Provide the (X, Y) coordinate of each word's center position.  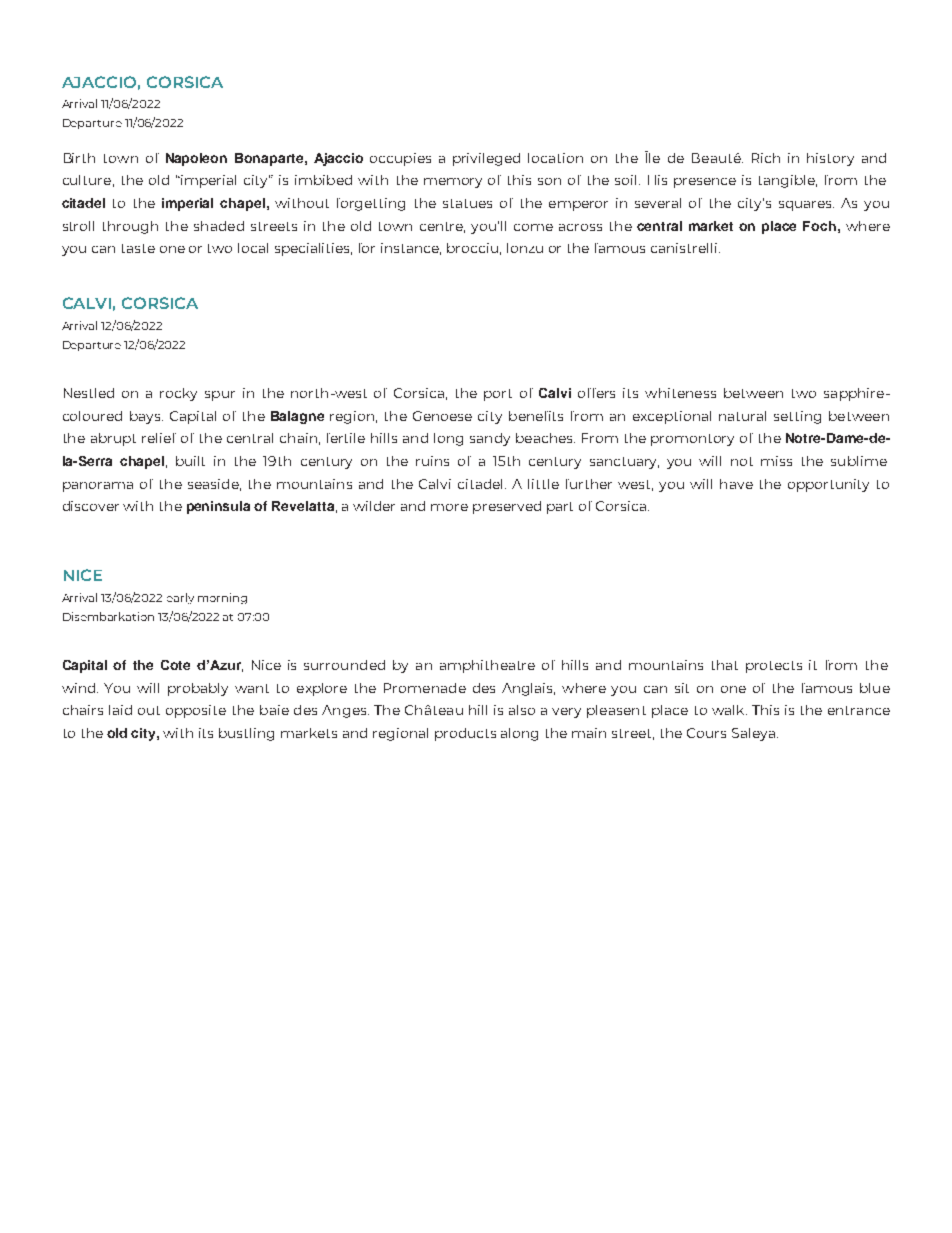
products (465, 734)
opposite (196, 711)
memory (453, 183)
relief (159, 438)
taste (138, 248)
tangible (788, 181)
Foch (819, 226)
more (449, 507)
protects (774, 667)
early (180, 598)
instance (411, 249)
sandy (490, 439)
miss (776, 461)
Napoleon (196, 159)
